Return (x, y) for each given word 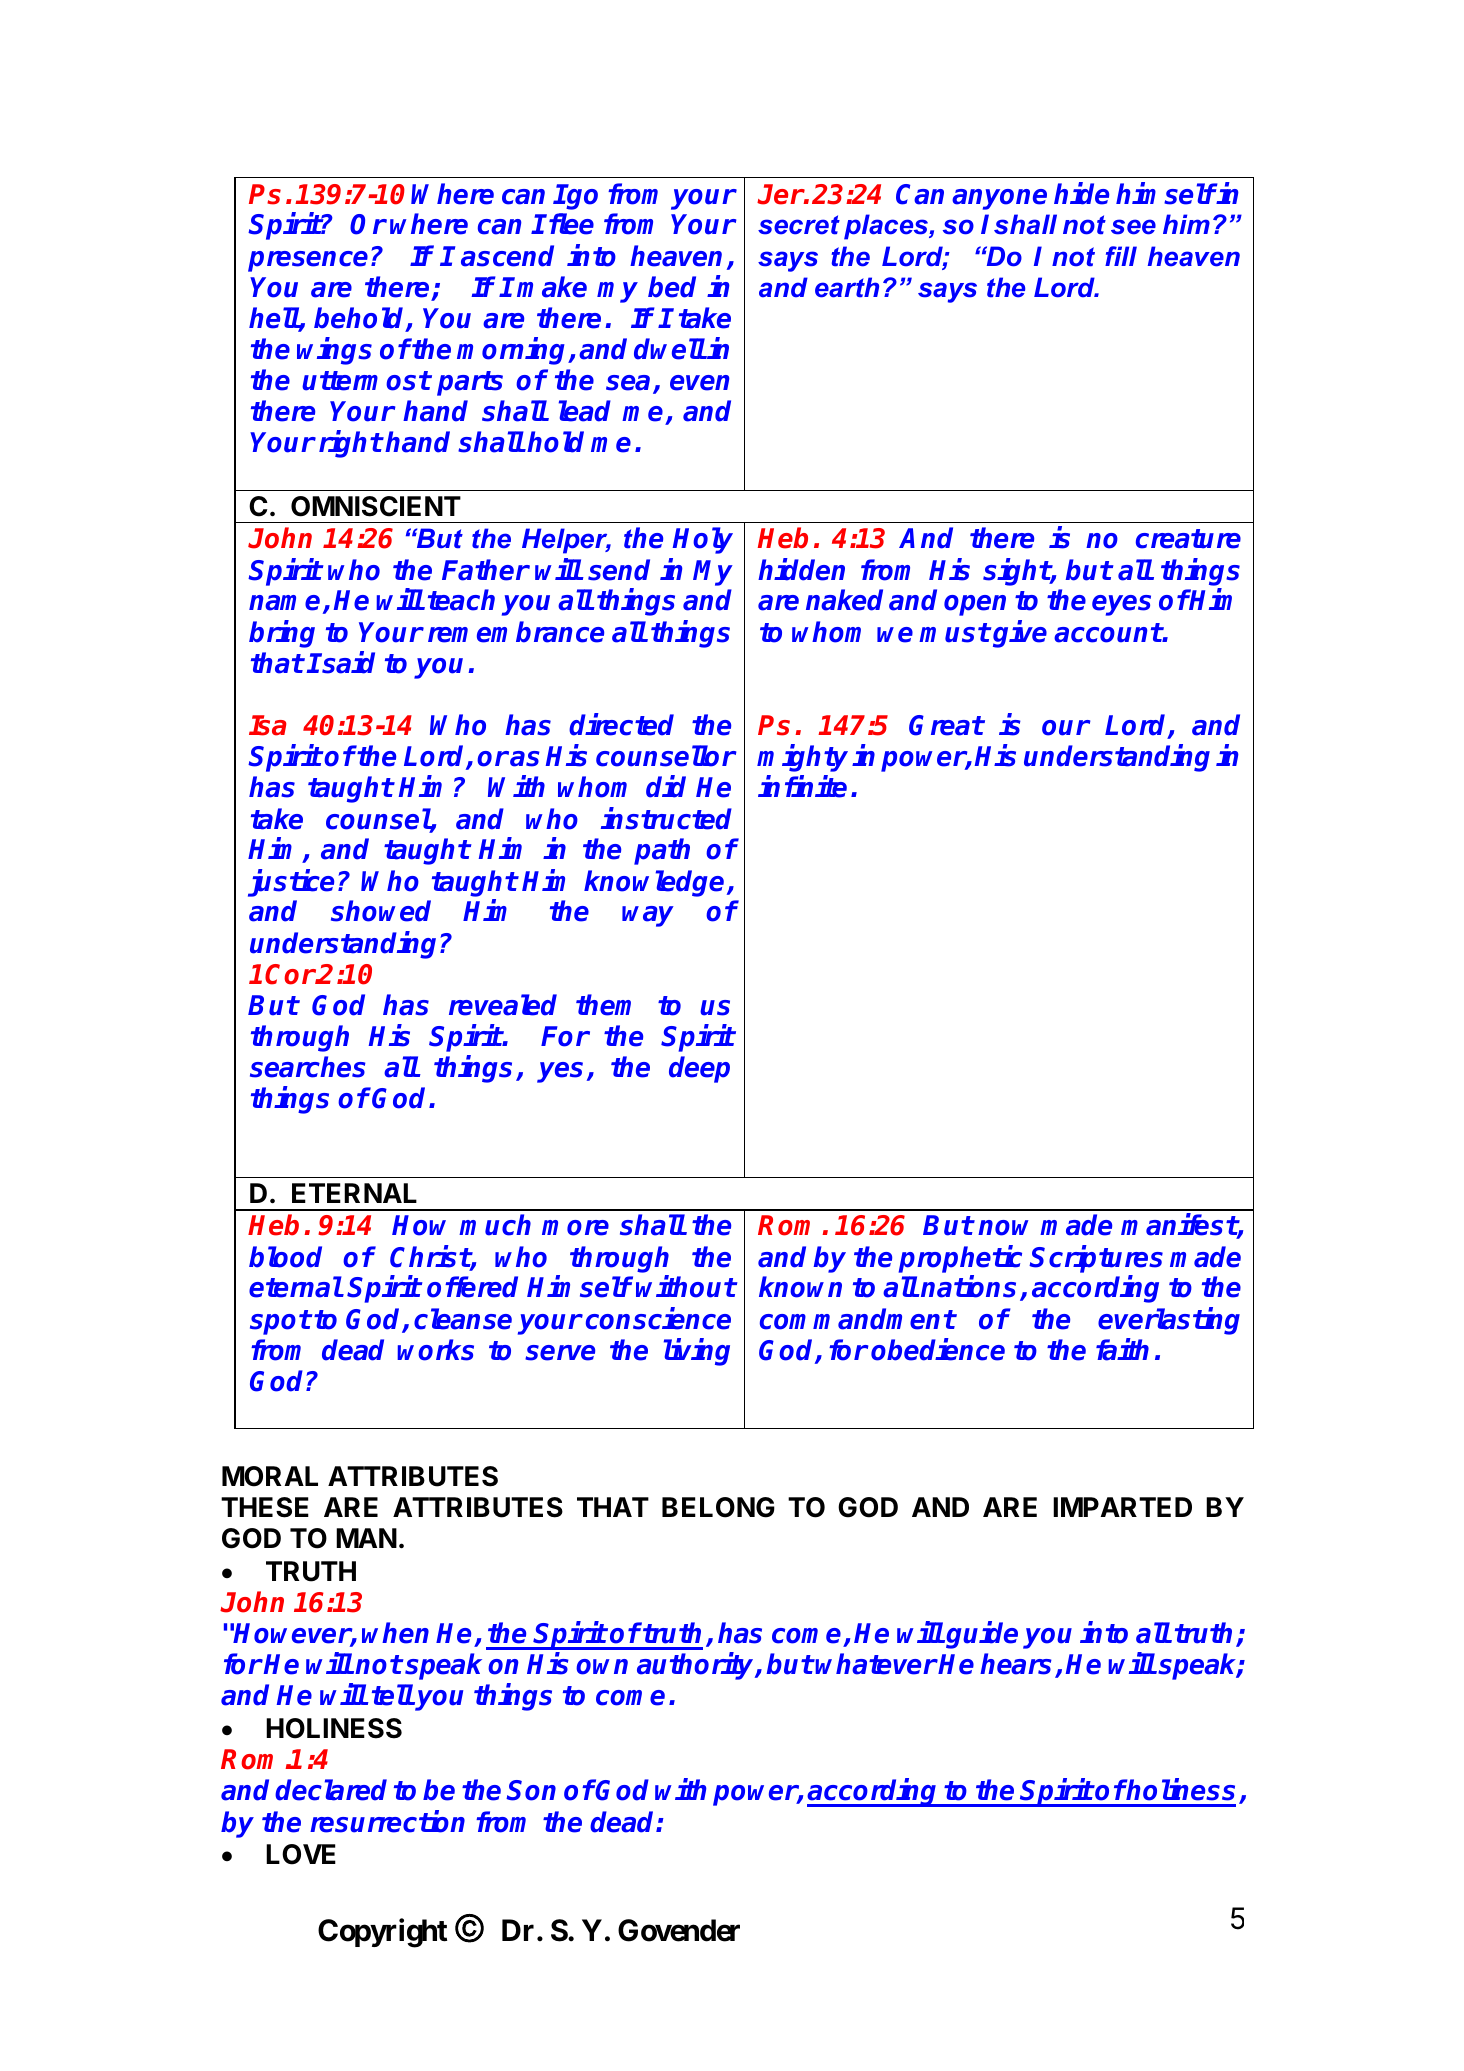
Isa (268, 725)
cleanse (463, 1319)
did (666, 787)
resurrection (387, 1821)
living (697, 1352)
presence (308, 261)
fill (1121, 256)
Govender (679, 1930)
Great (946, 725)
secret (799, 225)
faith (1122, 1349)
